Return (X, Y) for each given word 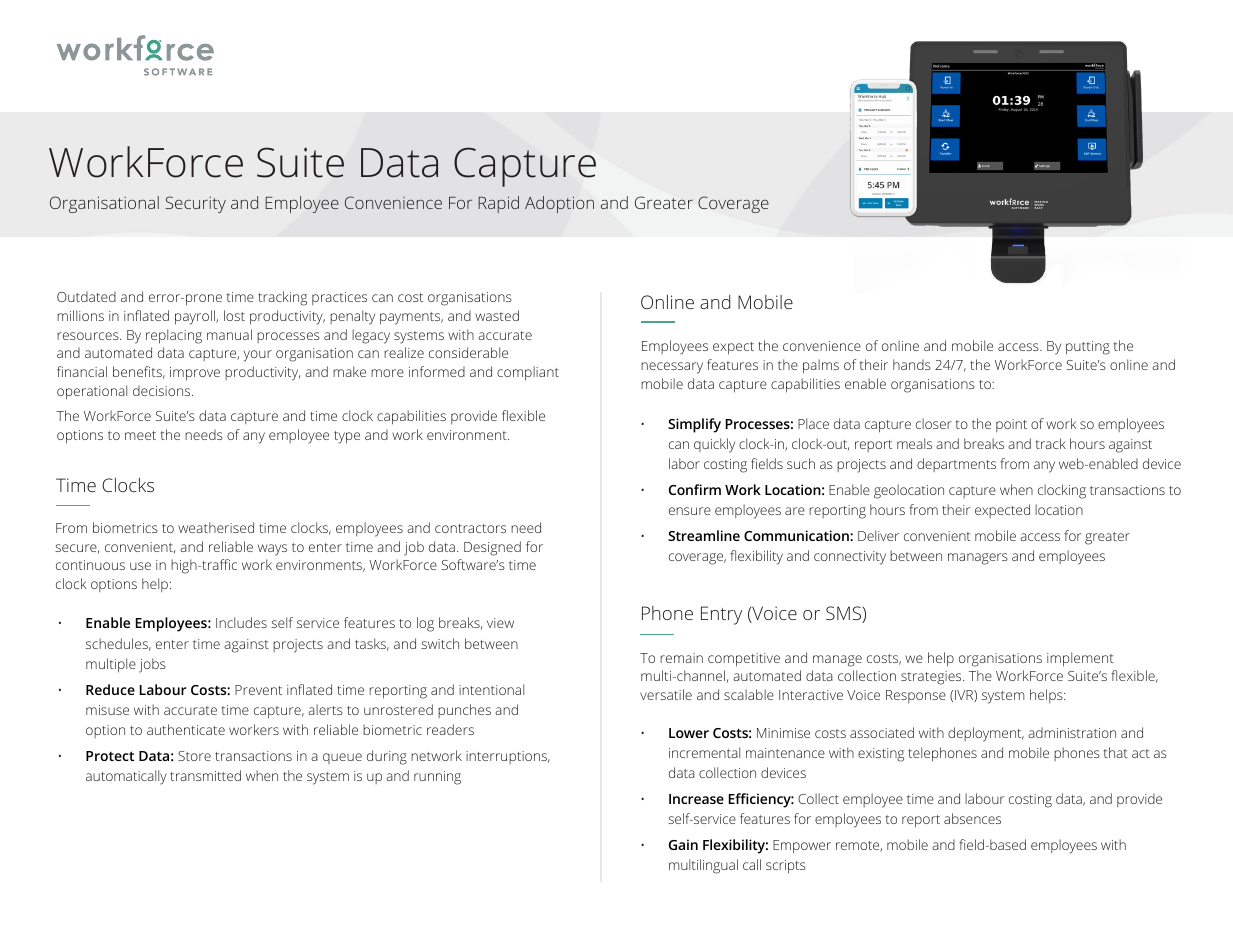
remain (681, 658)
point (1011, 425)
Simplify (694, 425)
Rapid (498, 204)
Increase (696, 799)
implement (1080, 659)
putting (1088, 348)
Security (195, 204)
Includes (241, 622)
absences (972, 818)
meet (140, 435)
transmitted (205, 775)
